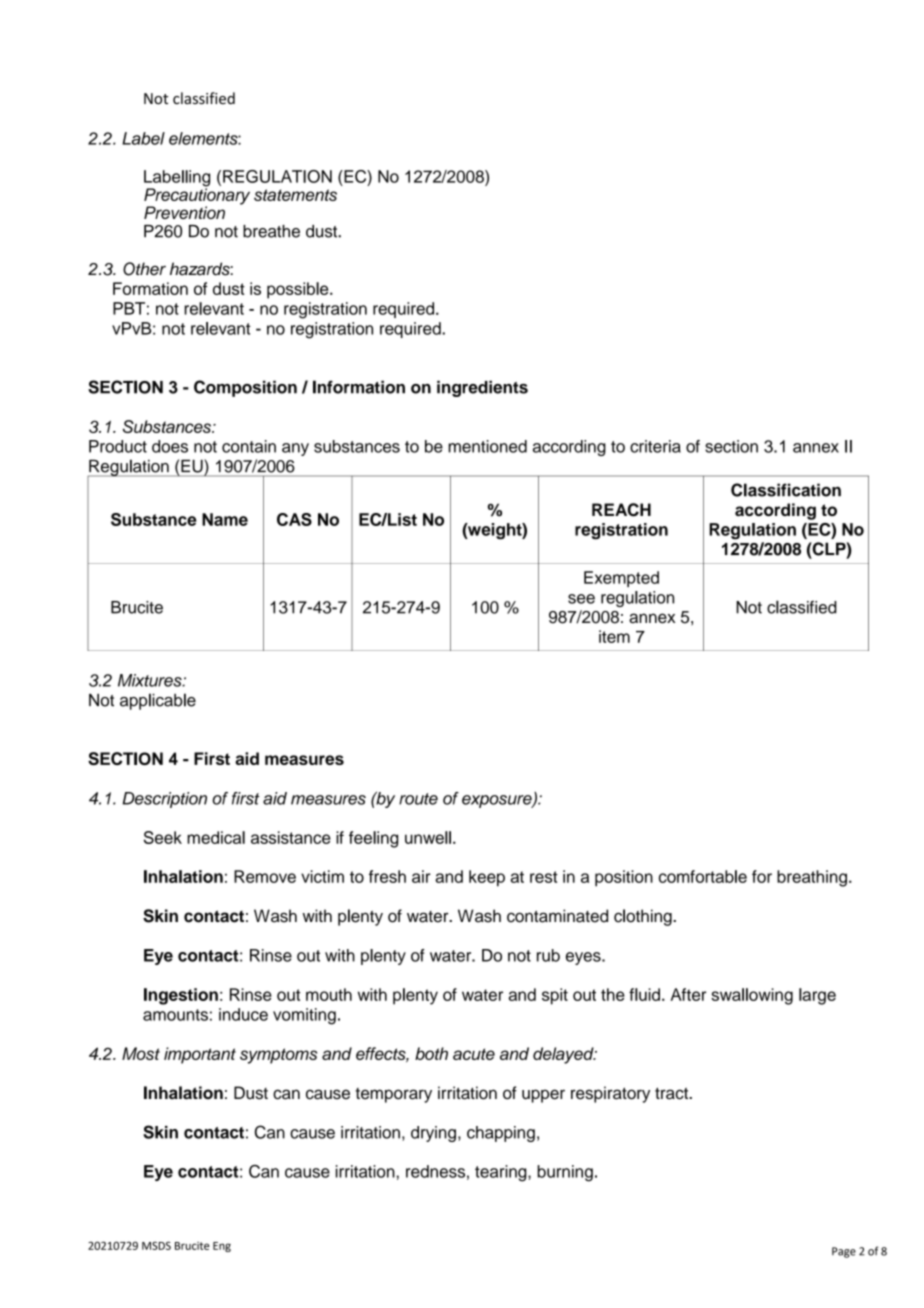 This screenshot has height=1308, width=924. Describe the element at coordinates (502, 1173) in the screenshot. I see `tearing` at that location.
